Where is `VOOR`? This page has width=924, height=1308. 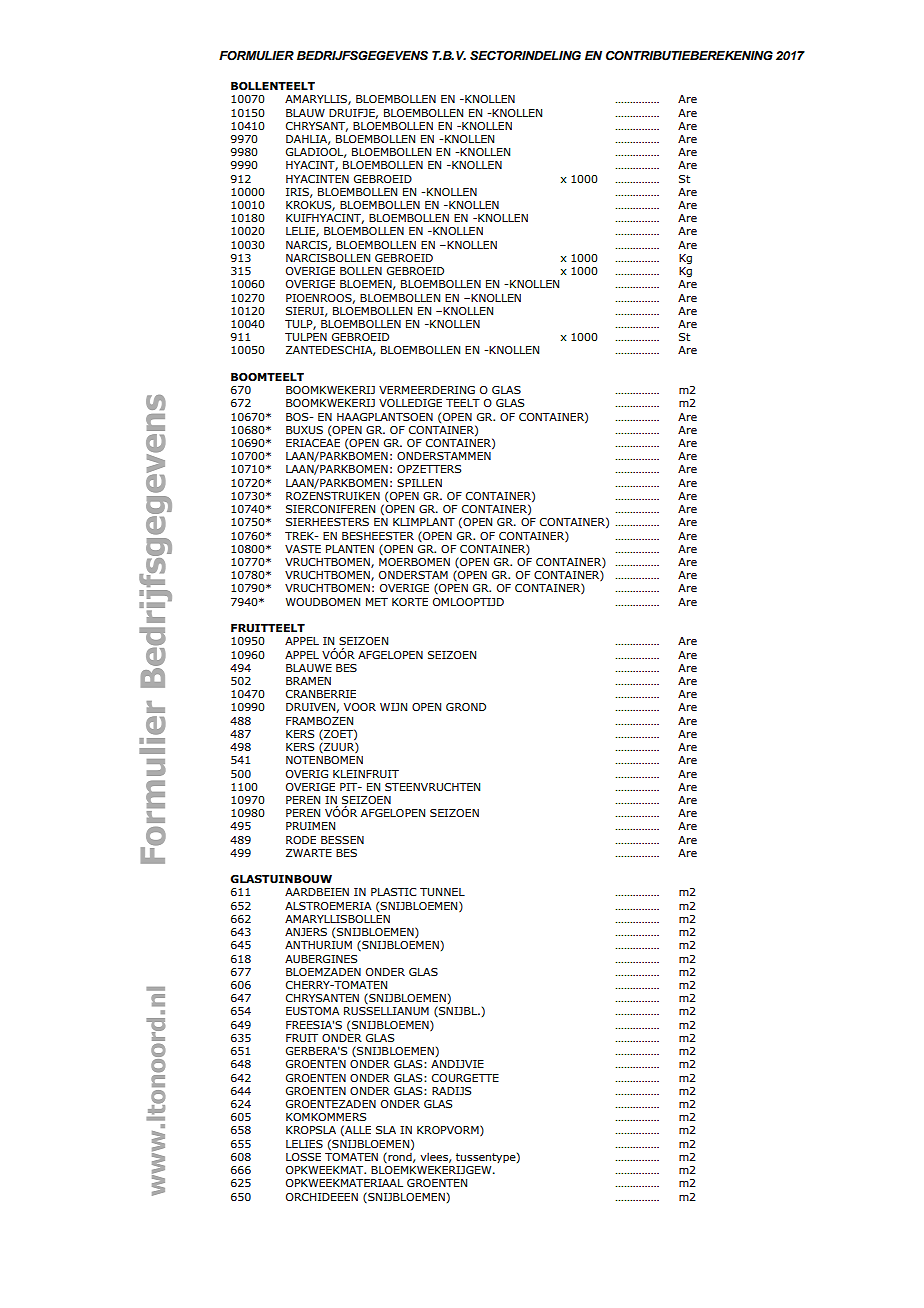 VOOR is located at coordinates (360, 707).
